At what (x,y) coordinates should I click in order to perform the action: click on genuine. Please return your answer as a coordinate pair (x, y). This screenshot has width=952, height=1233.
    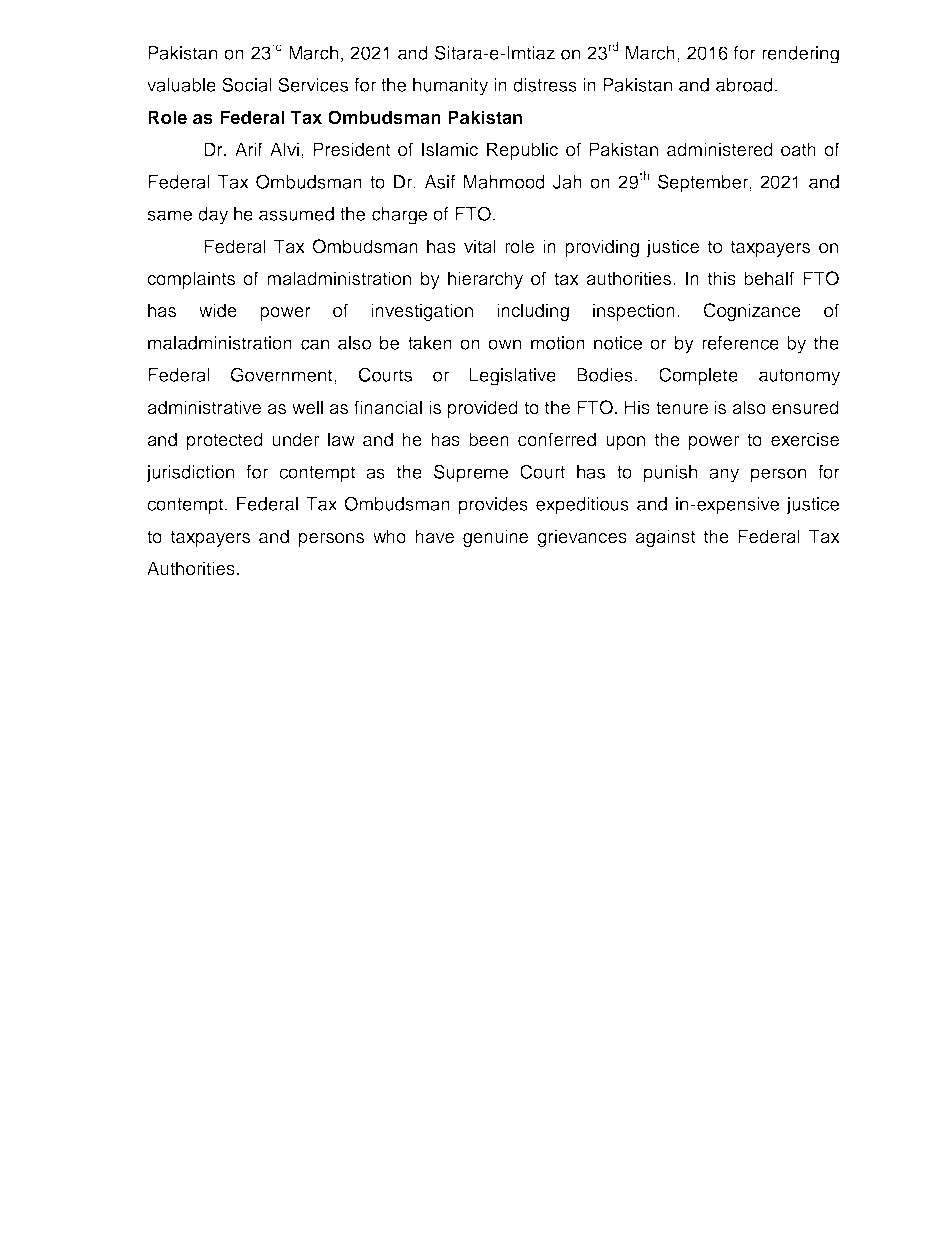
    Looking at the image, I should click on (495, 538).
